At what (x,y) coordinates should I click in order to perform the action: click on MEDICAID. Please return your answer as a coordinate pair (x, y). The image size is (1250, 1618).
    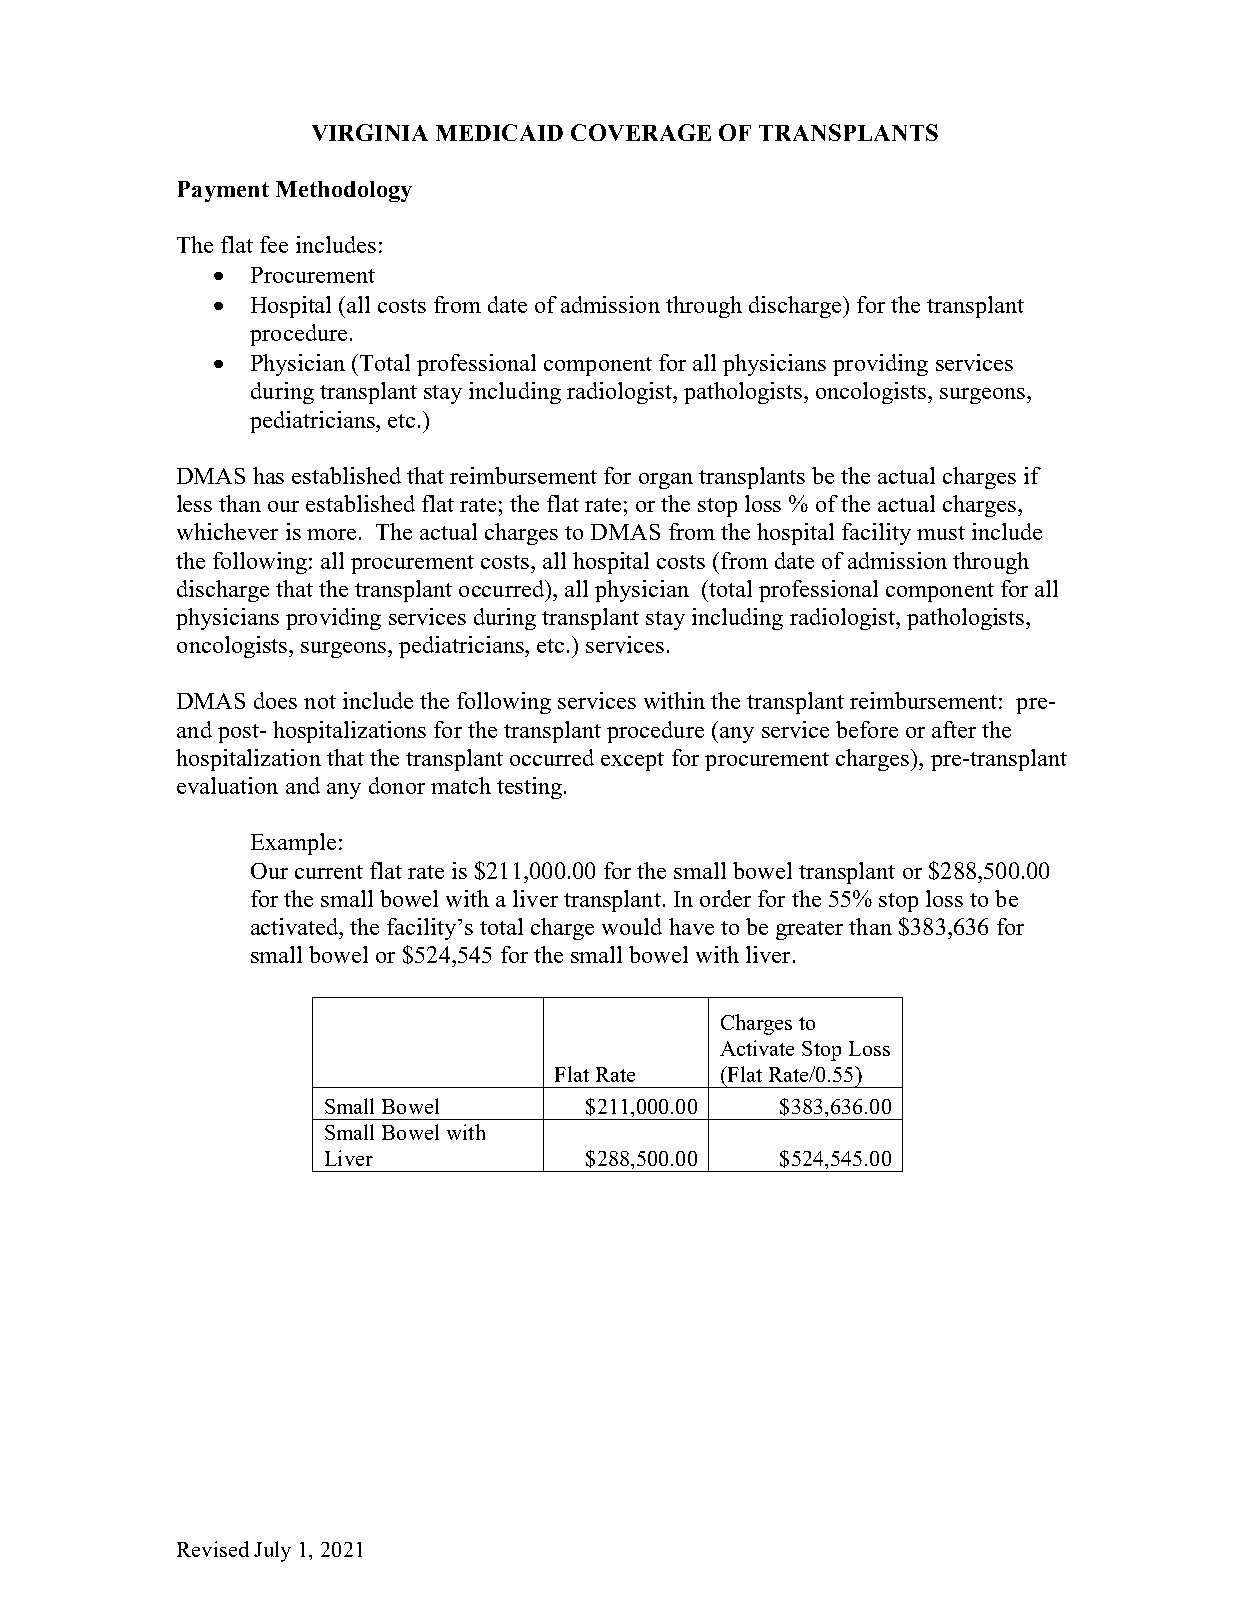
    Looking at the image, I should click on (499, 132).
